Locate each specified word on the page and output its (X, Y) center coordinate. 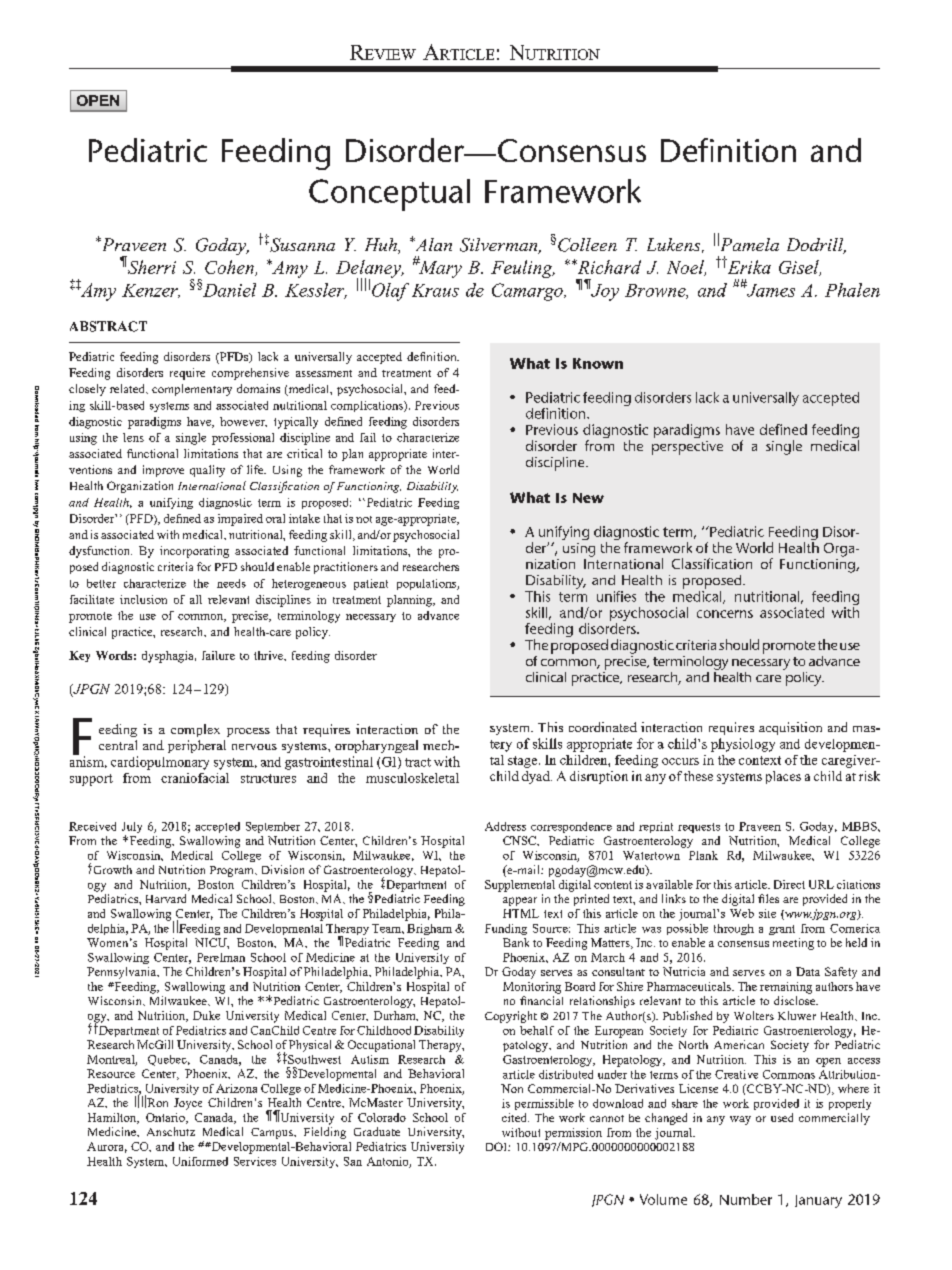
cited (515, 1117)
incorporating (194, 552)
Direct (789, 884)
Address (505, 826)
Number (746, 1199)
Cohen (230, 268)
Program (233, 871)
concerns (725, 614)
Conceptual (389, 195)
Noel (686, 268)
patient (371, 584)
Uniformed (200, 1161)
